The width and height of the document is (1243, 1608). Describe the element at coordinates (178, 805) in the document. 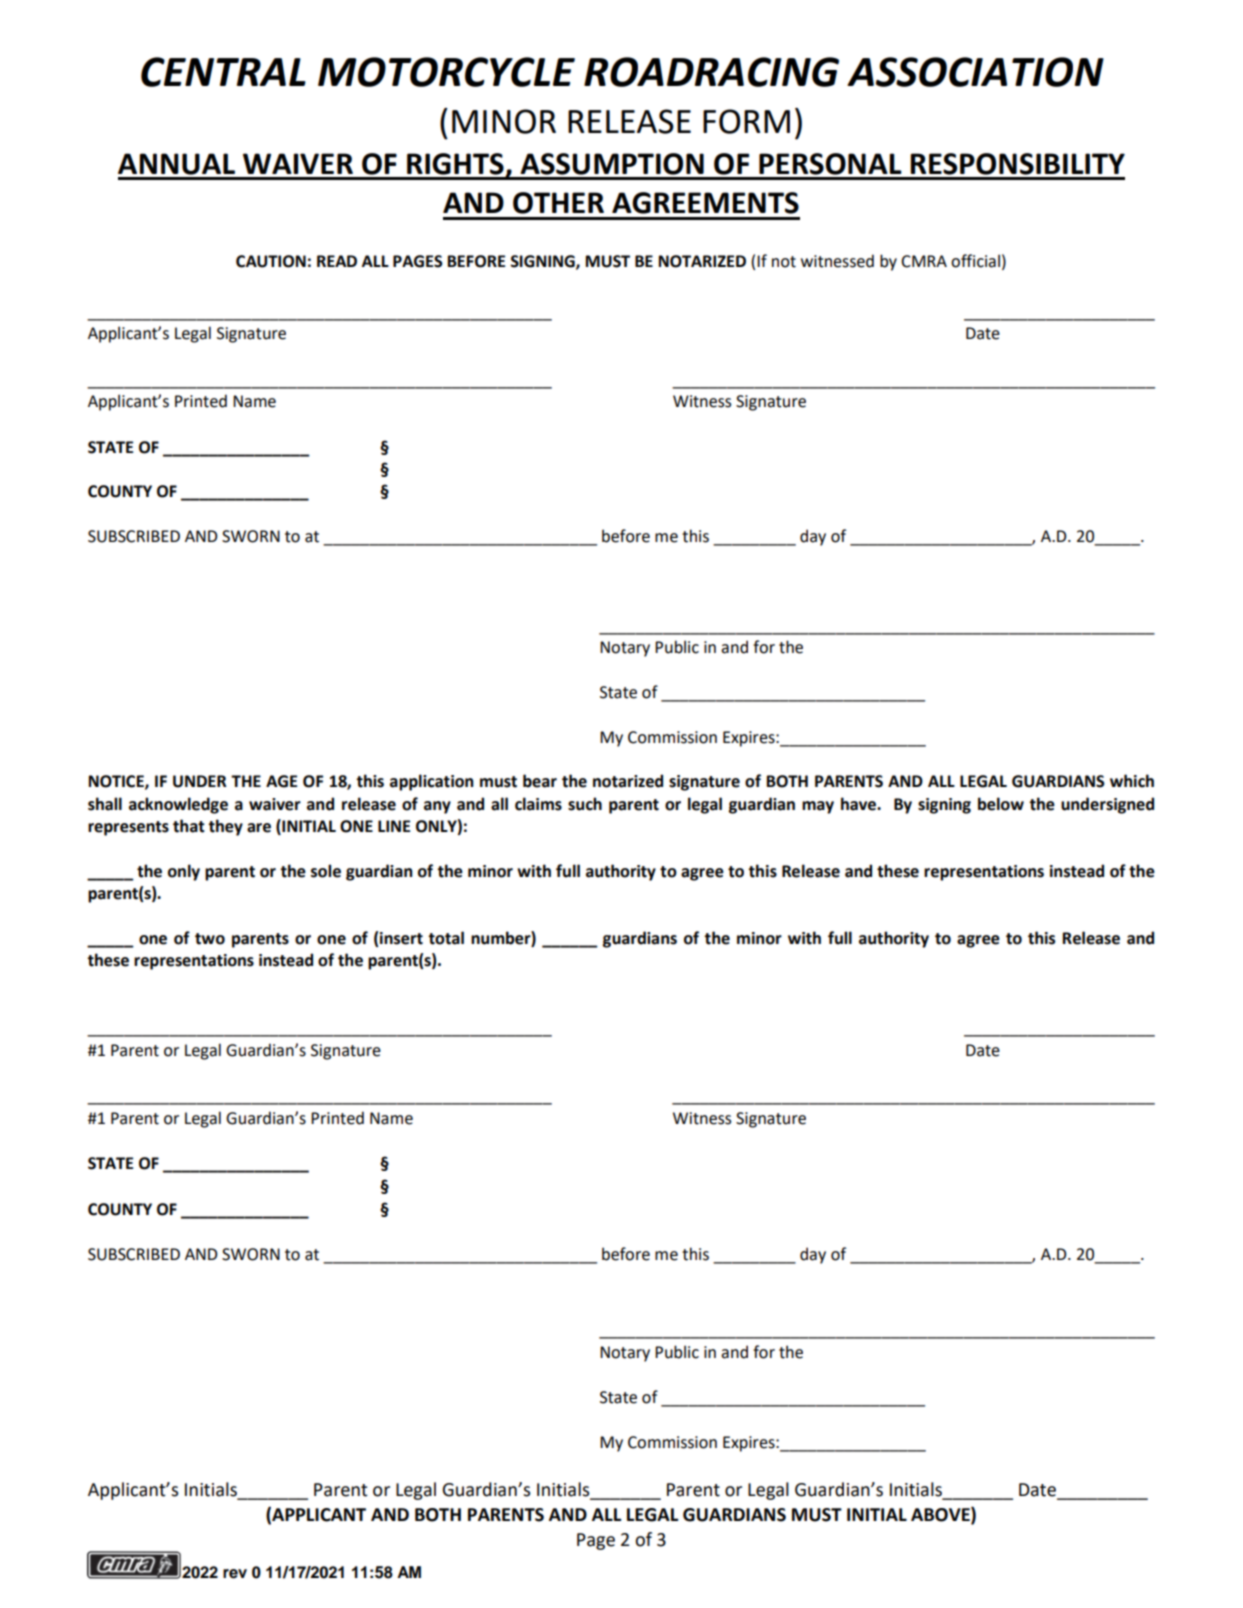

I see `acknowledge` at that location.
